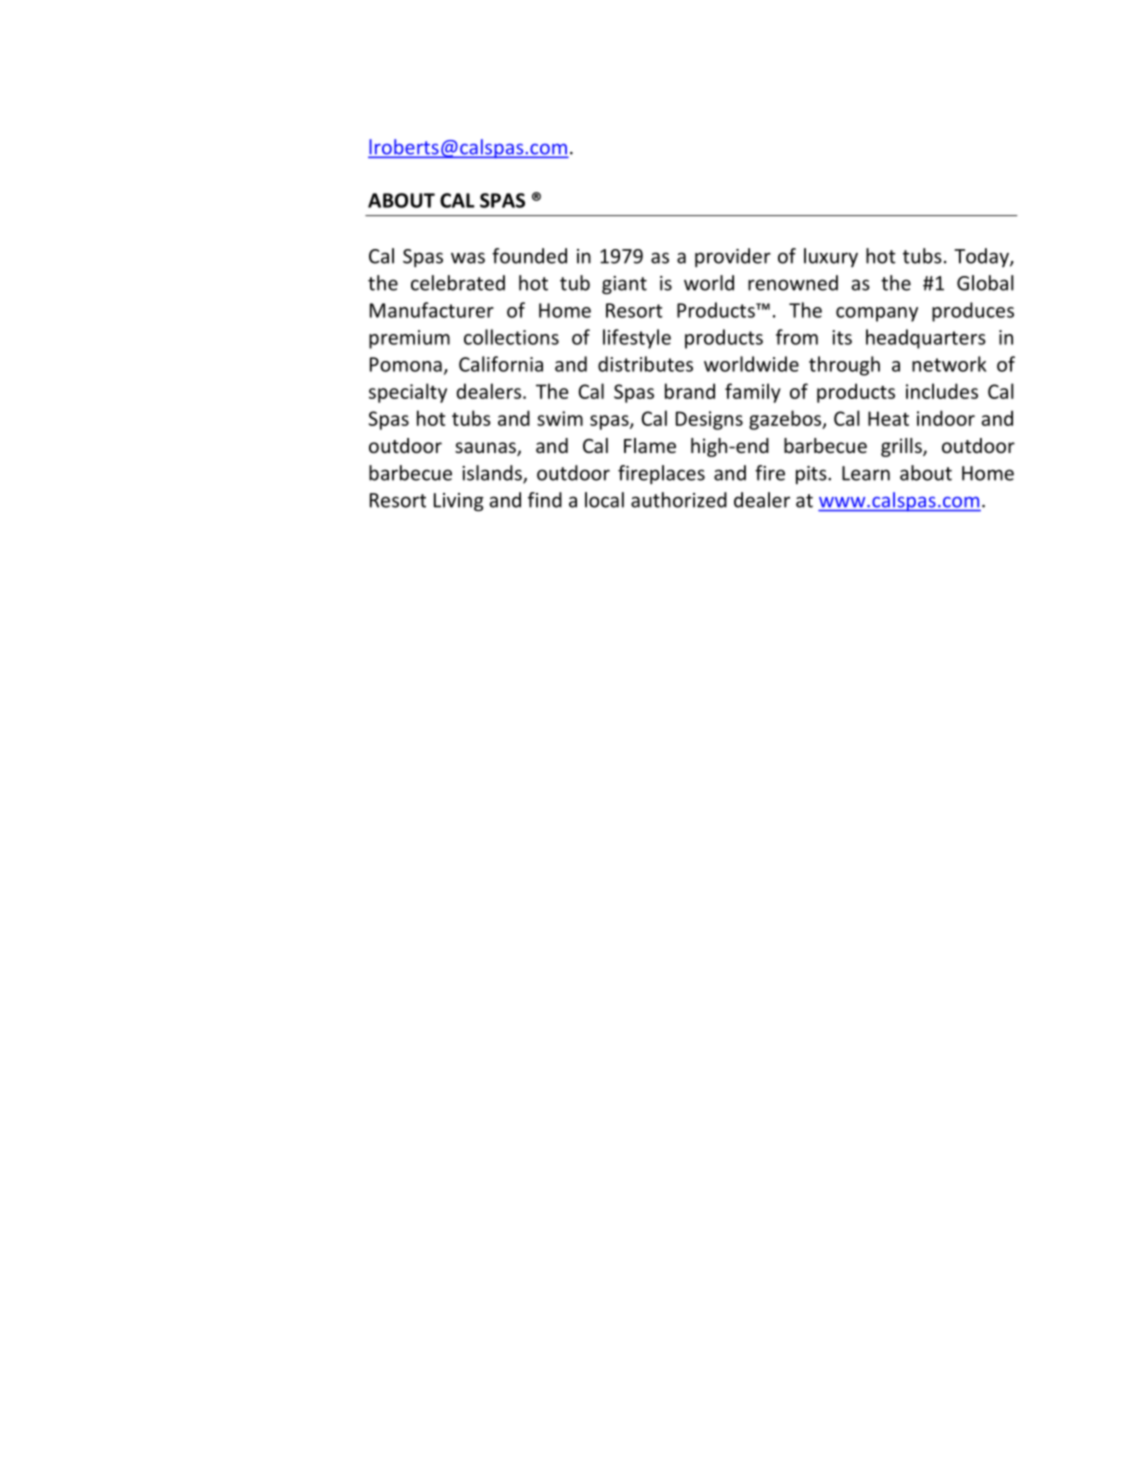 The height and width of the screenshot is (1466, 1133). Describe the element at coordinates (501, 364) in the screenshot. I see `California` at that location.
